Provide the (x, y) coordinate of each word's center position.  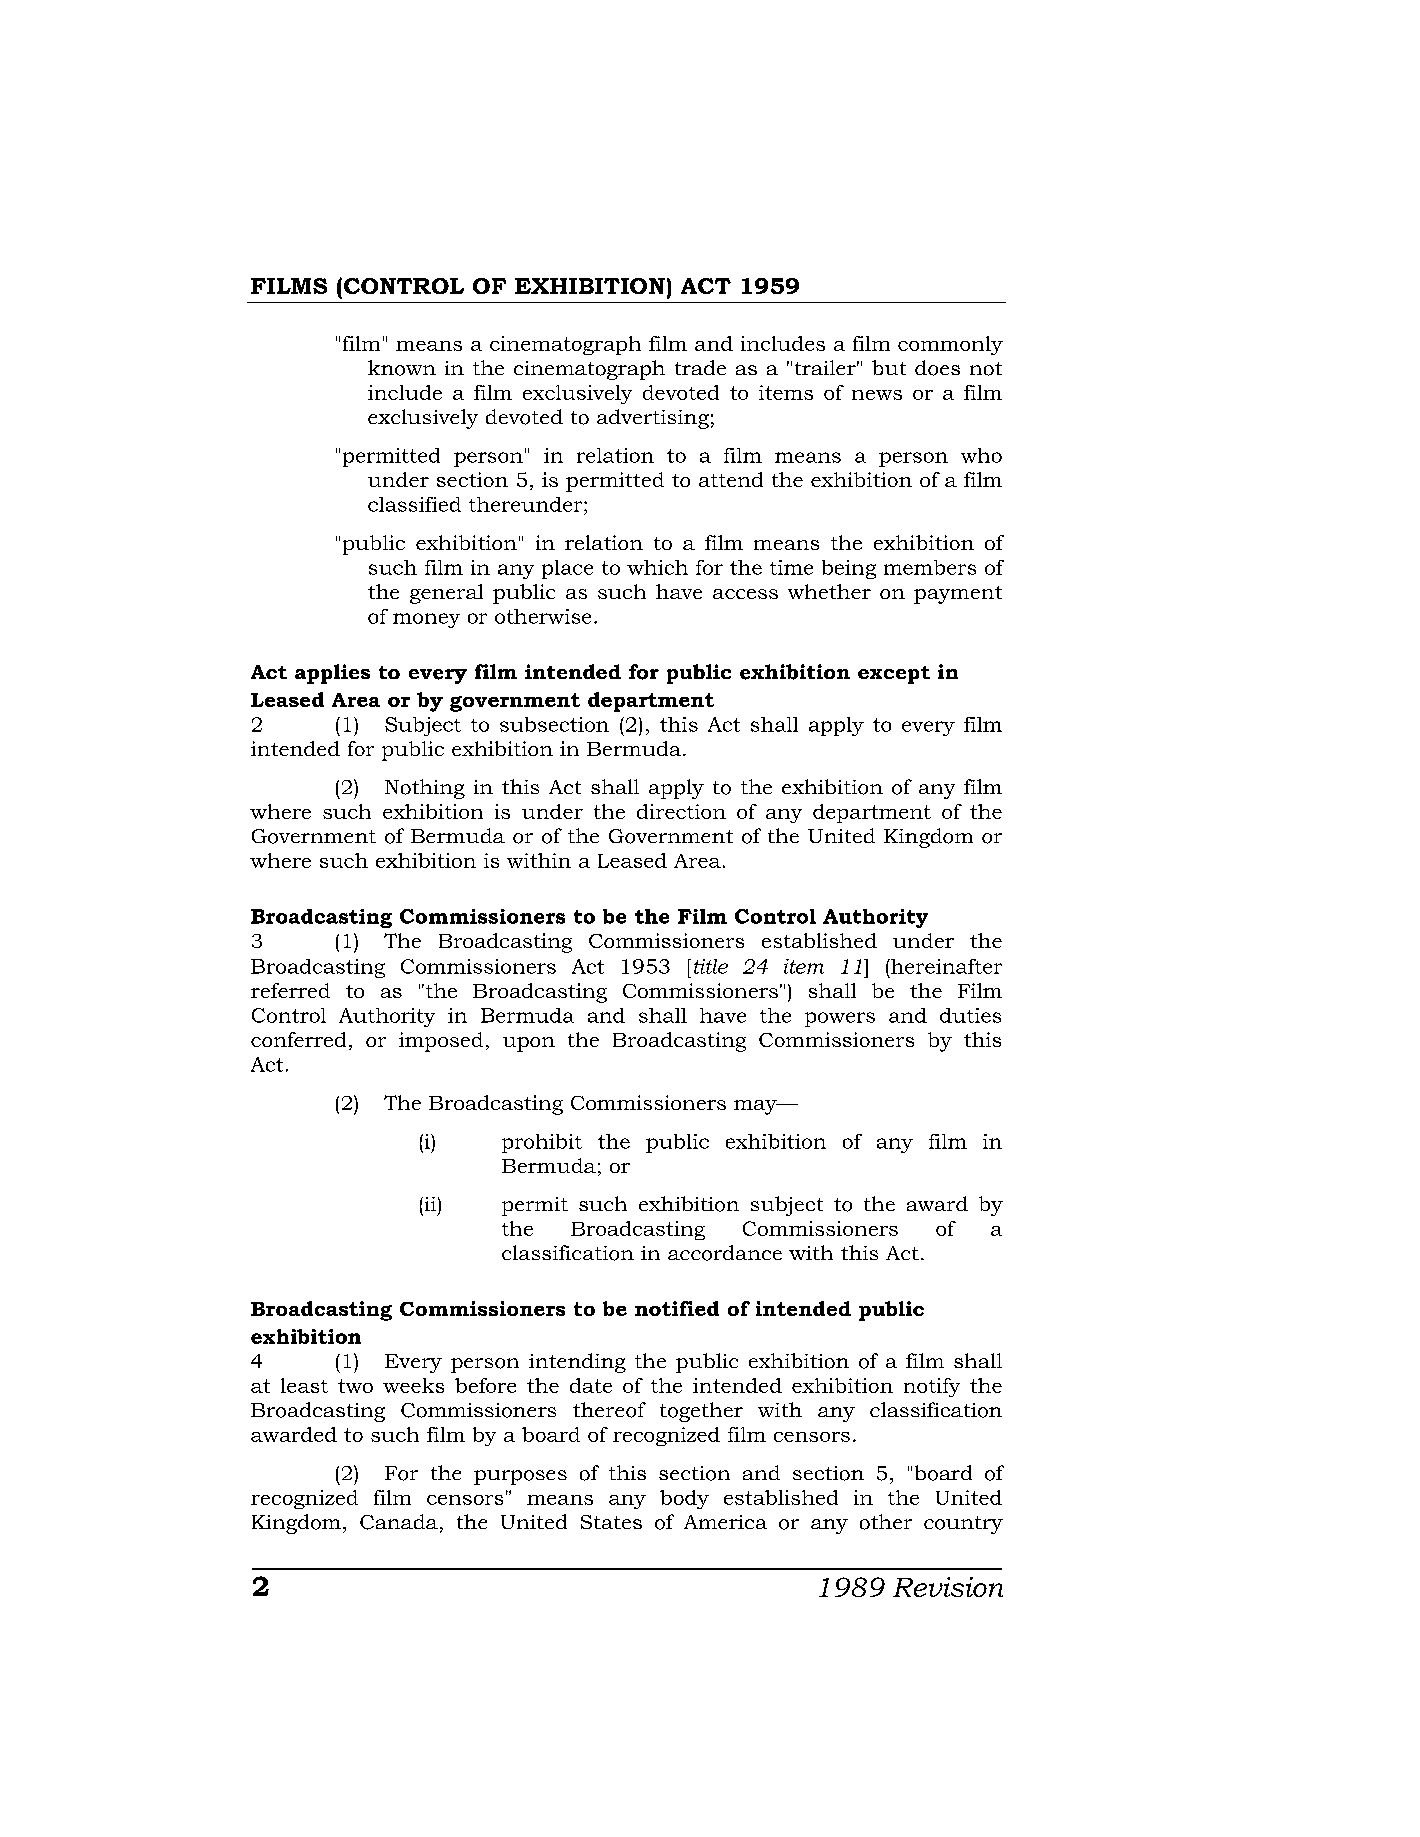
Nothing (425, 789)
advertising (653, 419)
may (756, 1107)
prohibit (542, 1143)
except (894, 675)
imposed (441, 1042)
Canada (399, 1522)
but (889, 367)
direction (681, 811)
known (402, 368)
